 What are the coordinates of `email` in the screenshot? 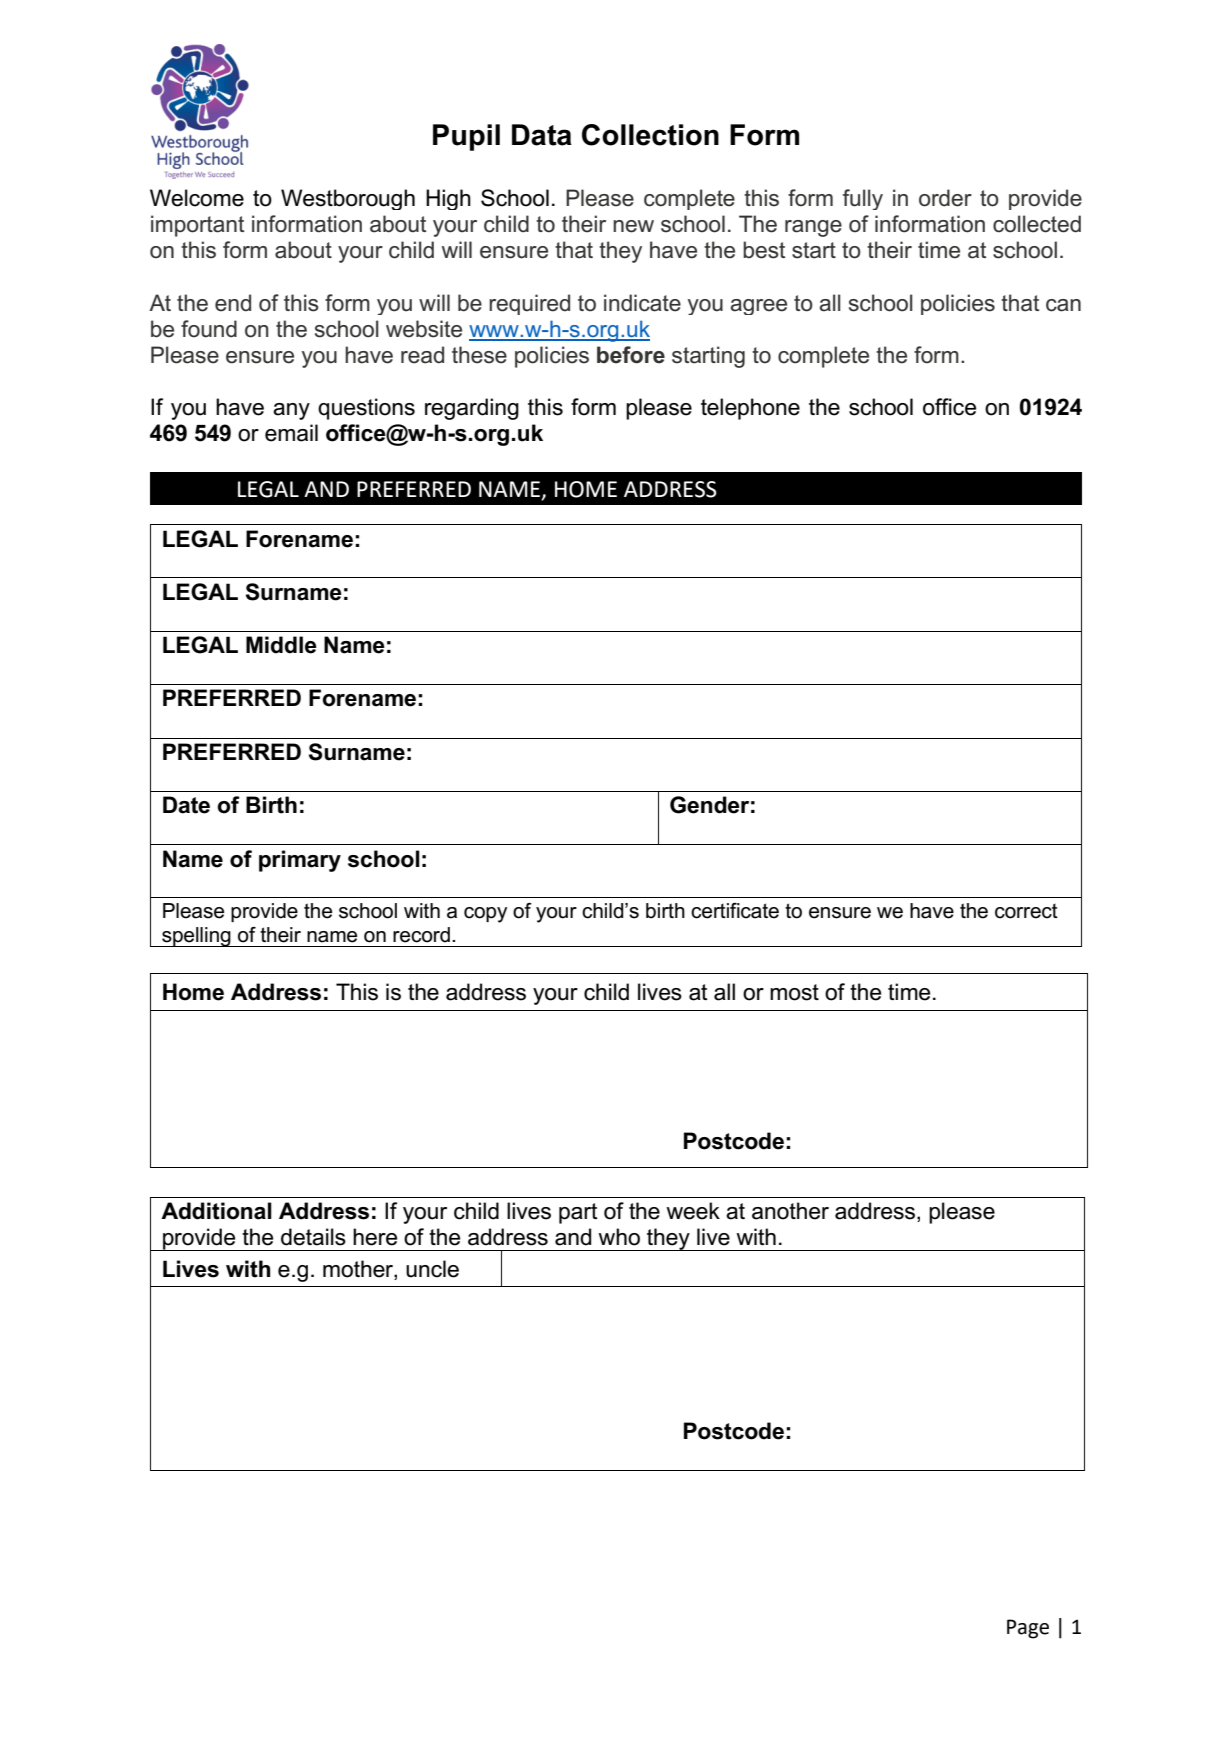 It's located at (291, 433).
